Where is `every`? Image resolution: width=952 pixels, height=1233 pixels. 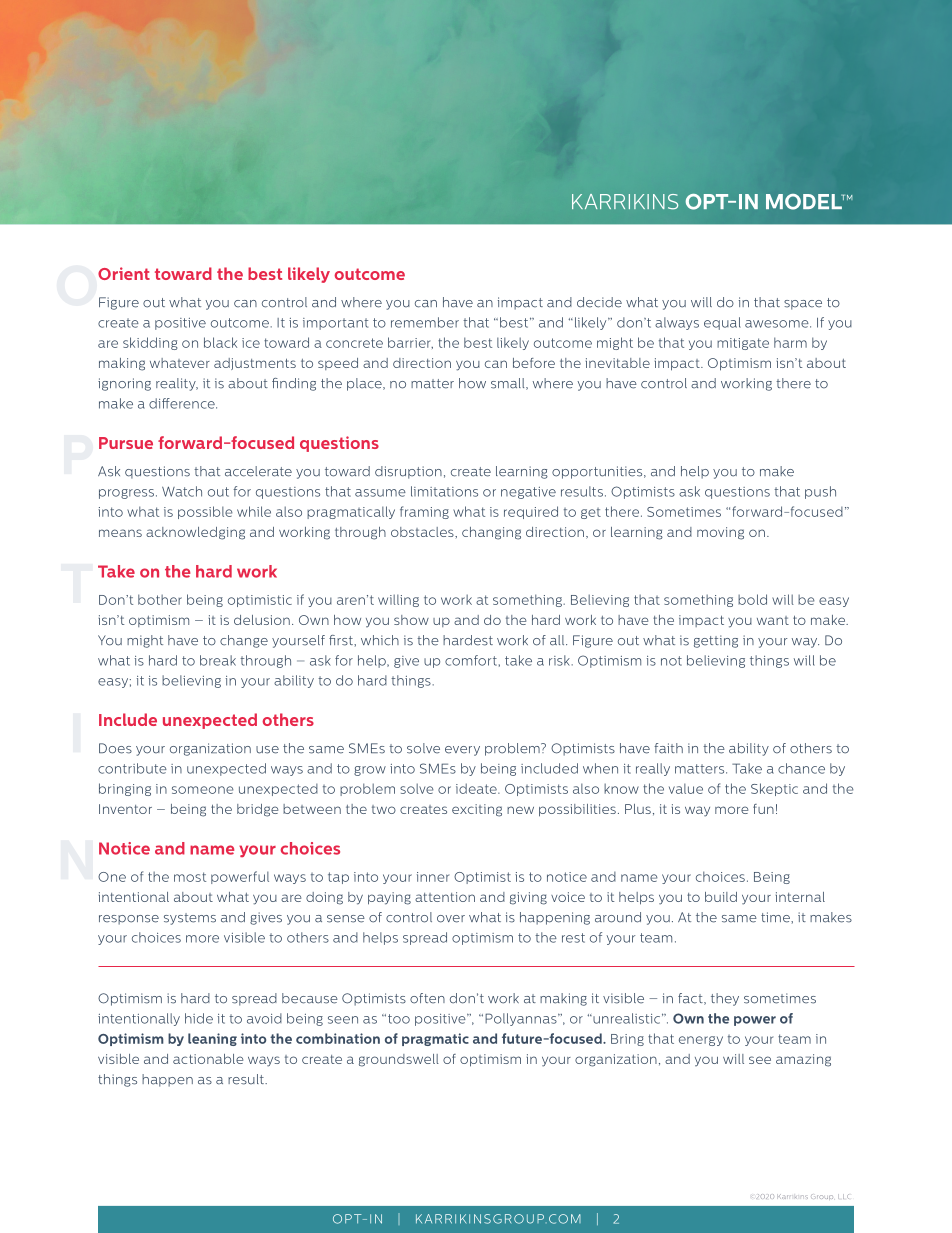 every is located at coordinates (462, 751).
